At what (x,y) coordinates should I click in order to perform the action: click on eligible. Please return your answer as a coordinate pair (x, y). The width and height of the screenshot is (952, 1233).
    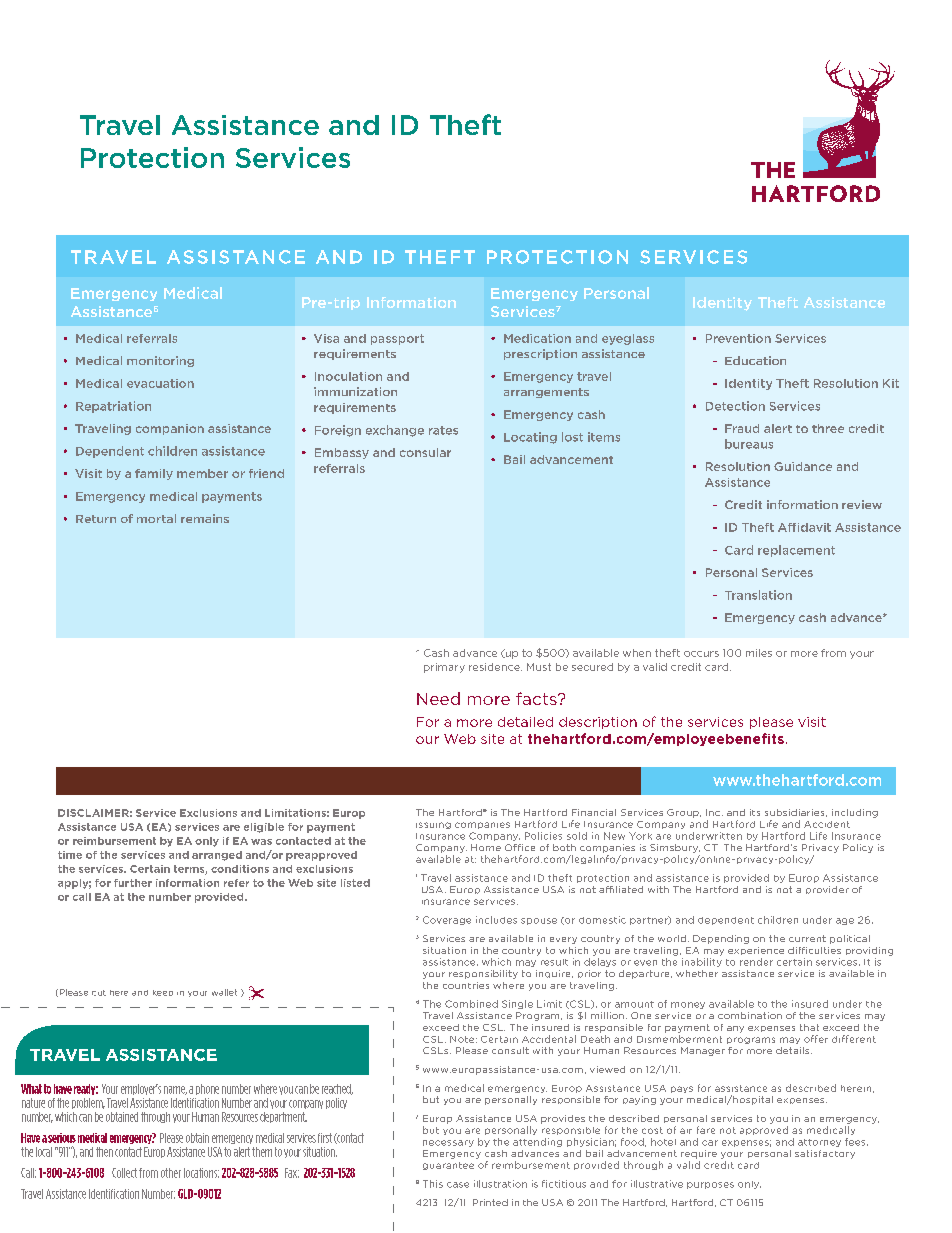
    Looking at the image, I should click on (264, 828).
